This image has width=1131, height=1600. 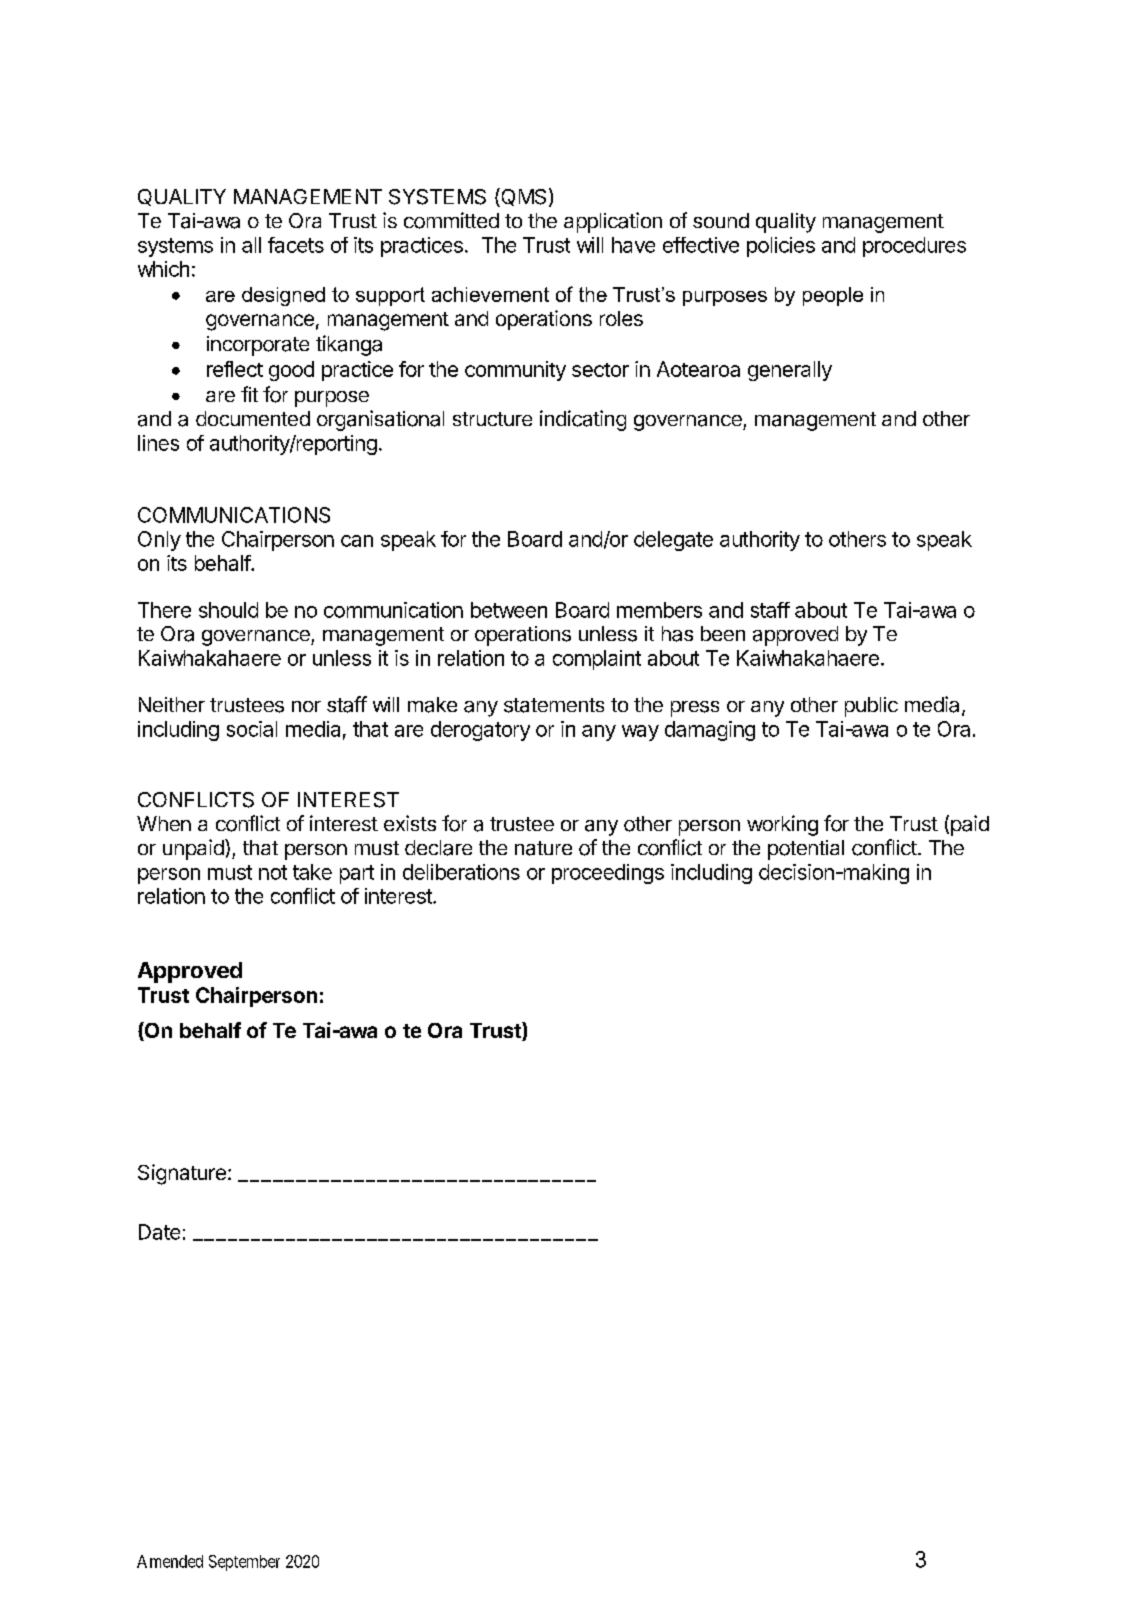 I want to click on September, so click(x=244, y=1563).
